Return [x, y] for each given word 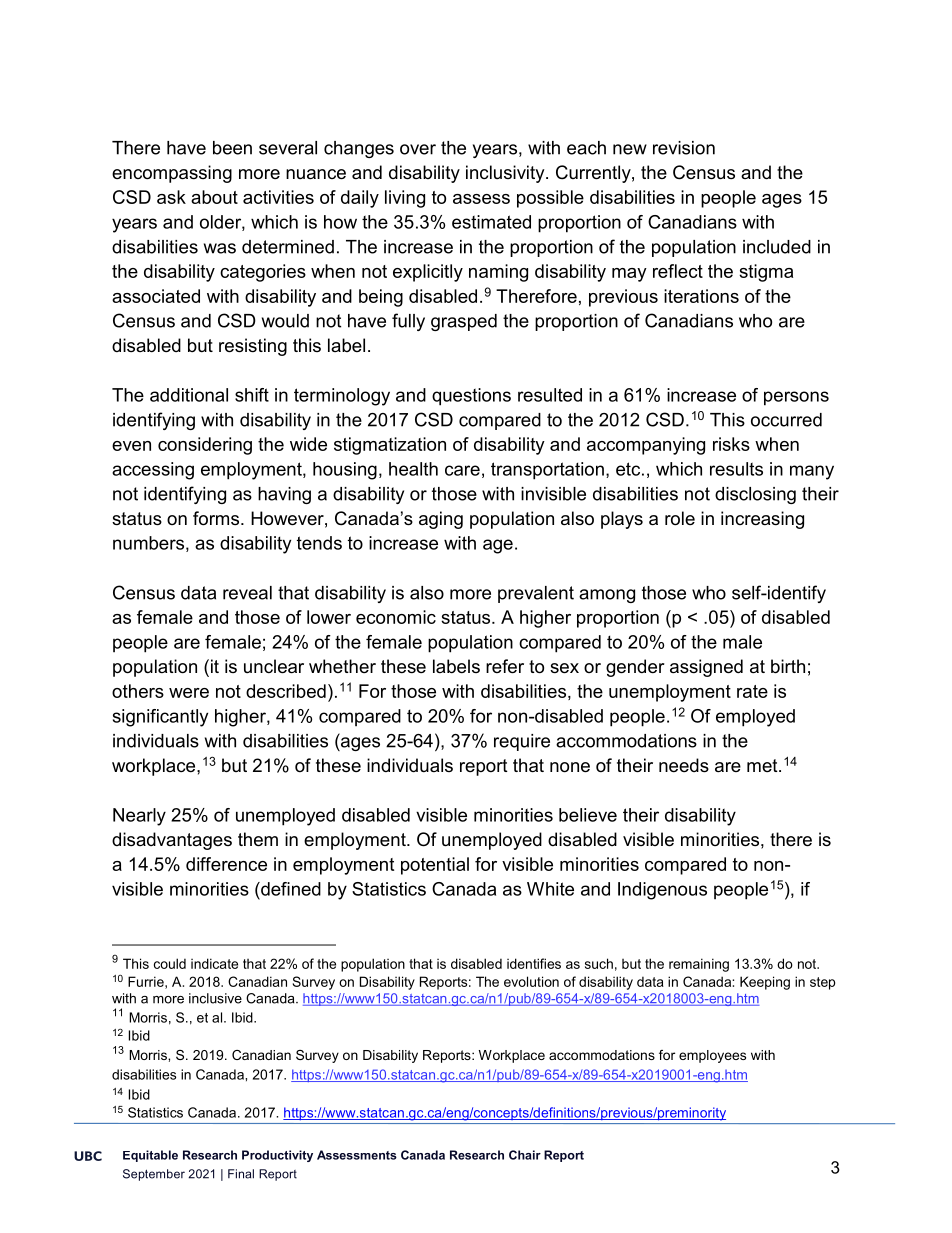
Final [241, 1174]
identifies [534, 963]
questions [471, 397]
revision [684, 148]
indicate [214, 963]
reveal [247, 593]
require [522, 742]
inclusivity [506, 174]
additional [189, 395]
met [763, 765]
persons [796, 398]
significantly [160, 718]
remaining [699, 965]
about [214, 197]
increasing [762, 520]
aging [441, 520]
